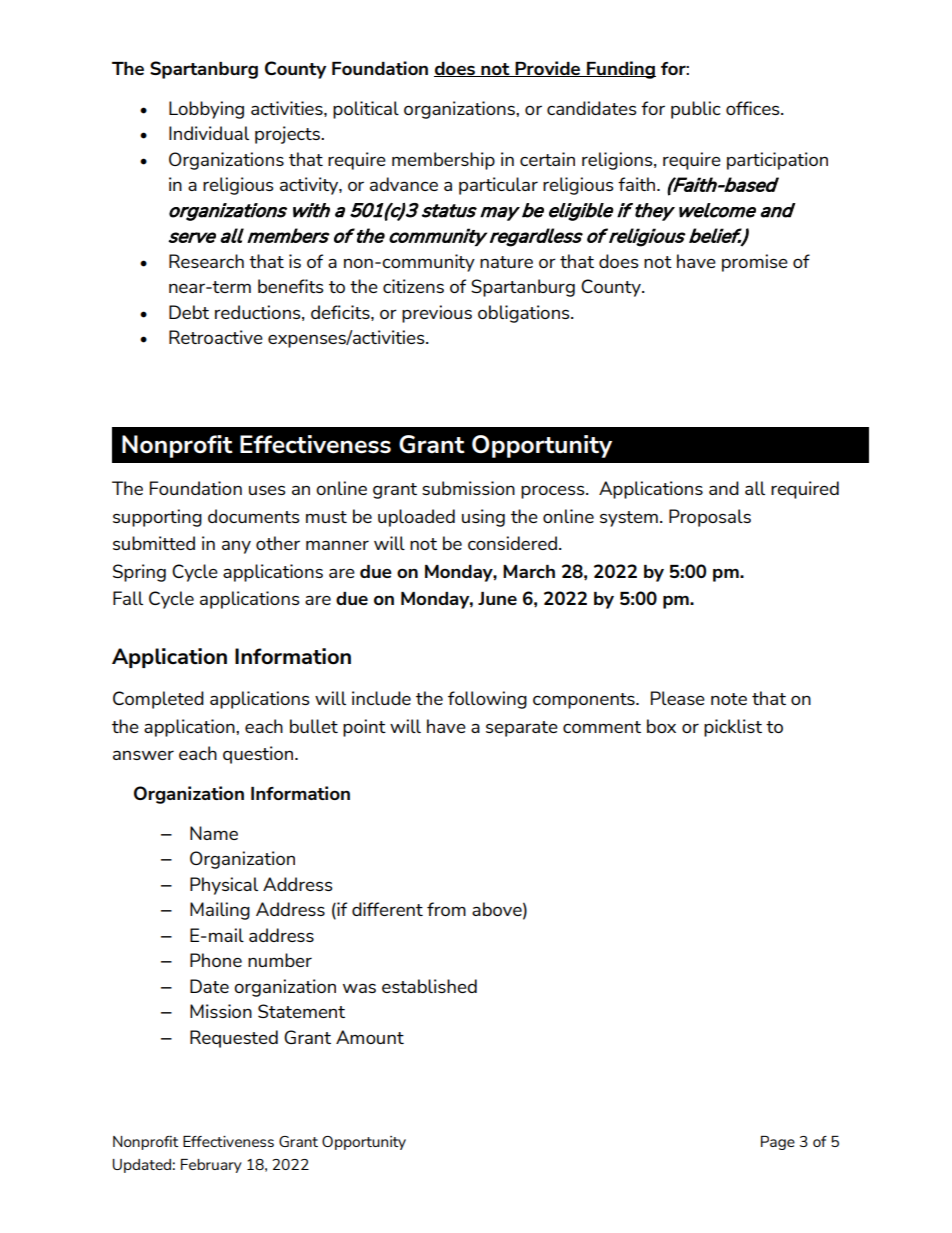 This document has width=952, height=1233. What do you see at coordinates (522, 729) in the document?
I see `separate` at bounding box center [522, 729].
